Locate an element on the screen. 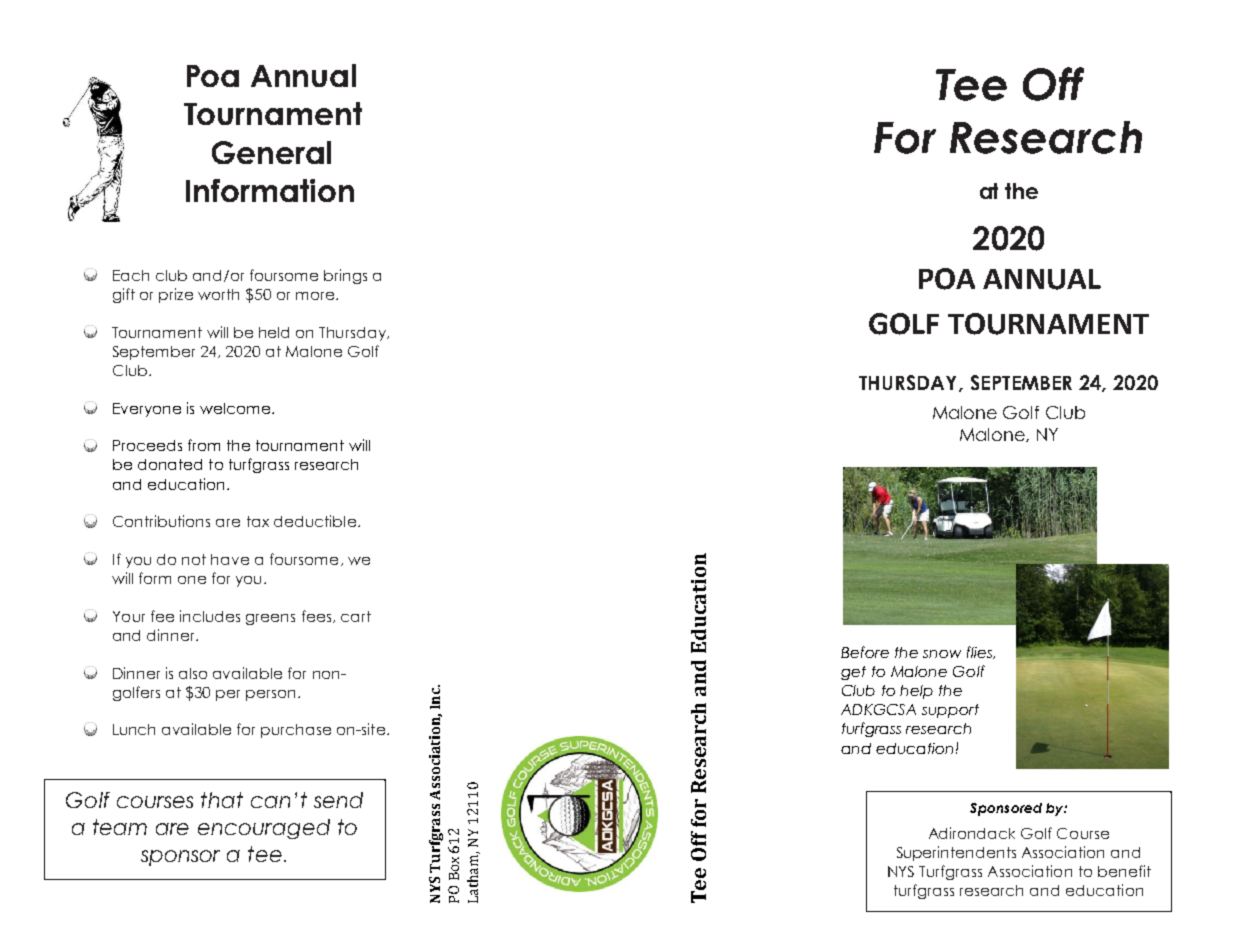 Image resolution: width=1233 pixels, height=952 pixels. welcome is located at coordinates (235, 408).
